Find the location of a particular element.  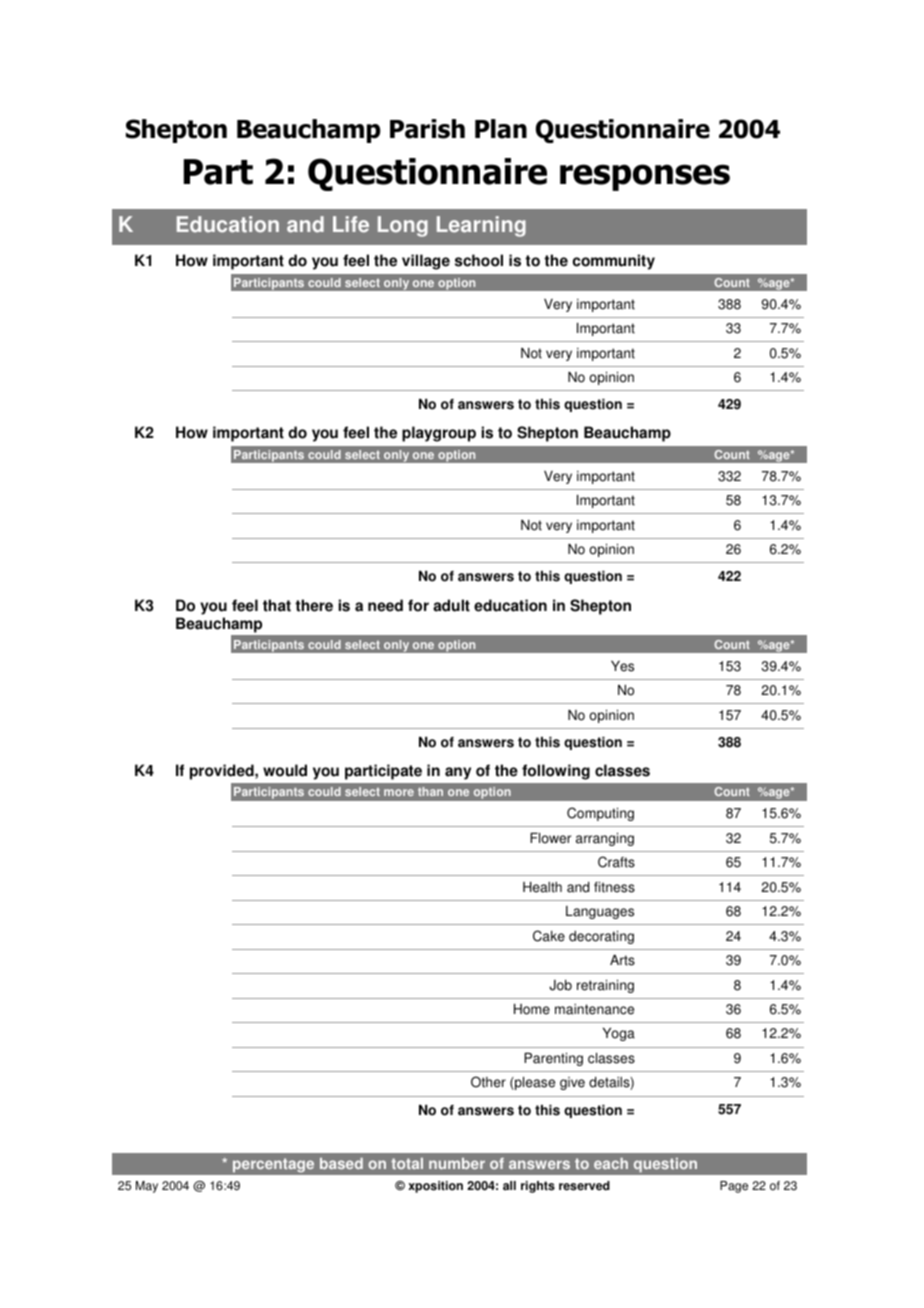

Yes is located at coordinates (622, 666).
